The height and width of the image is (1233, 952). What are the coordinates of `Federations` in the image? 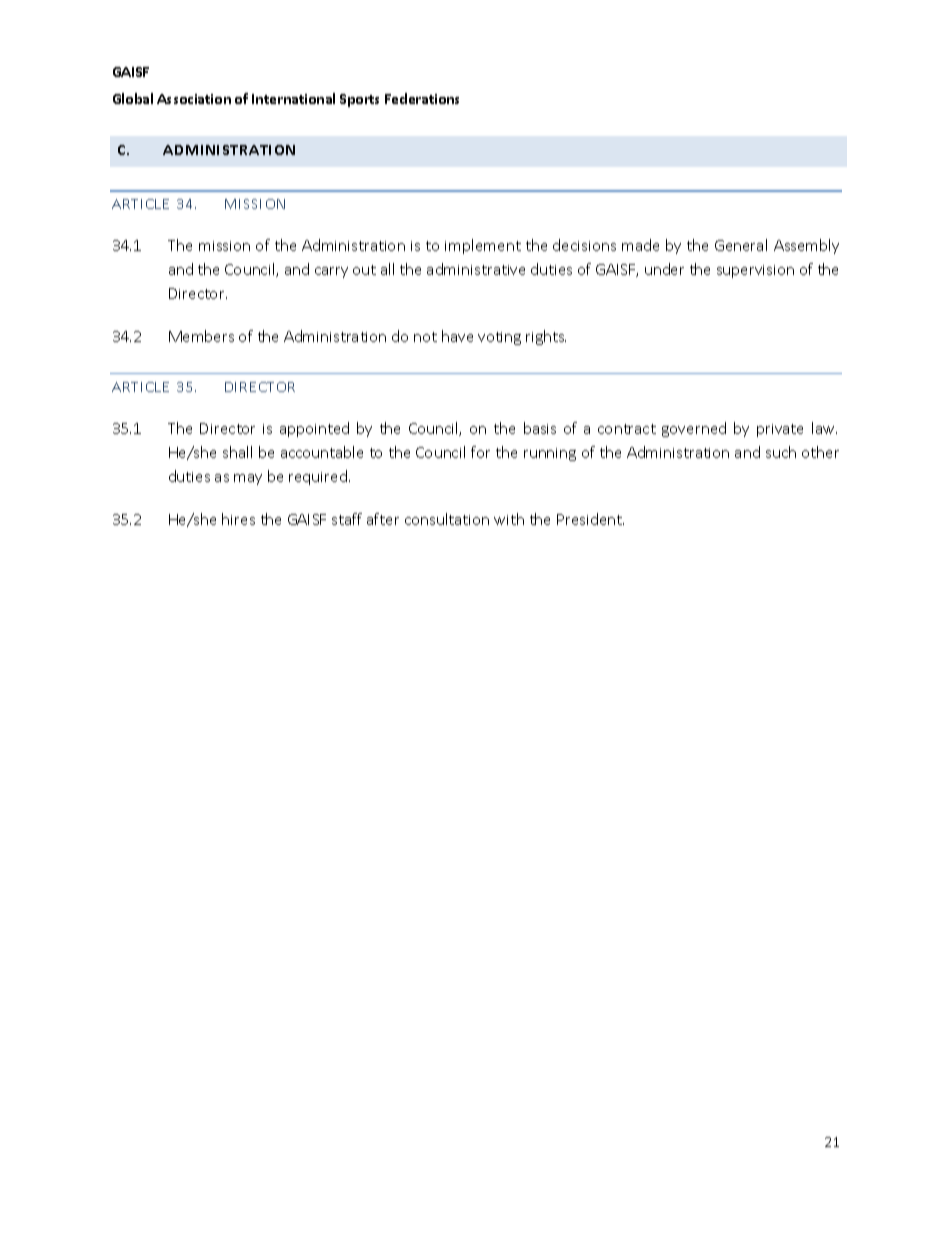 It's located at (422, 98).
